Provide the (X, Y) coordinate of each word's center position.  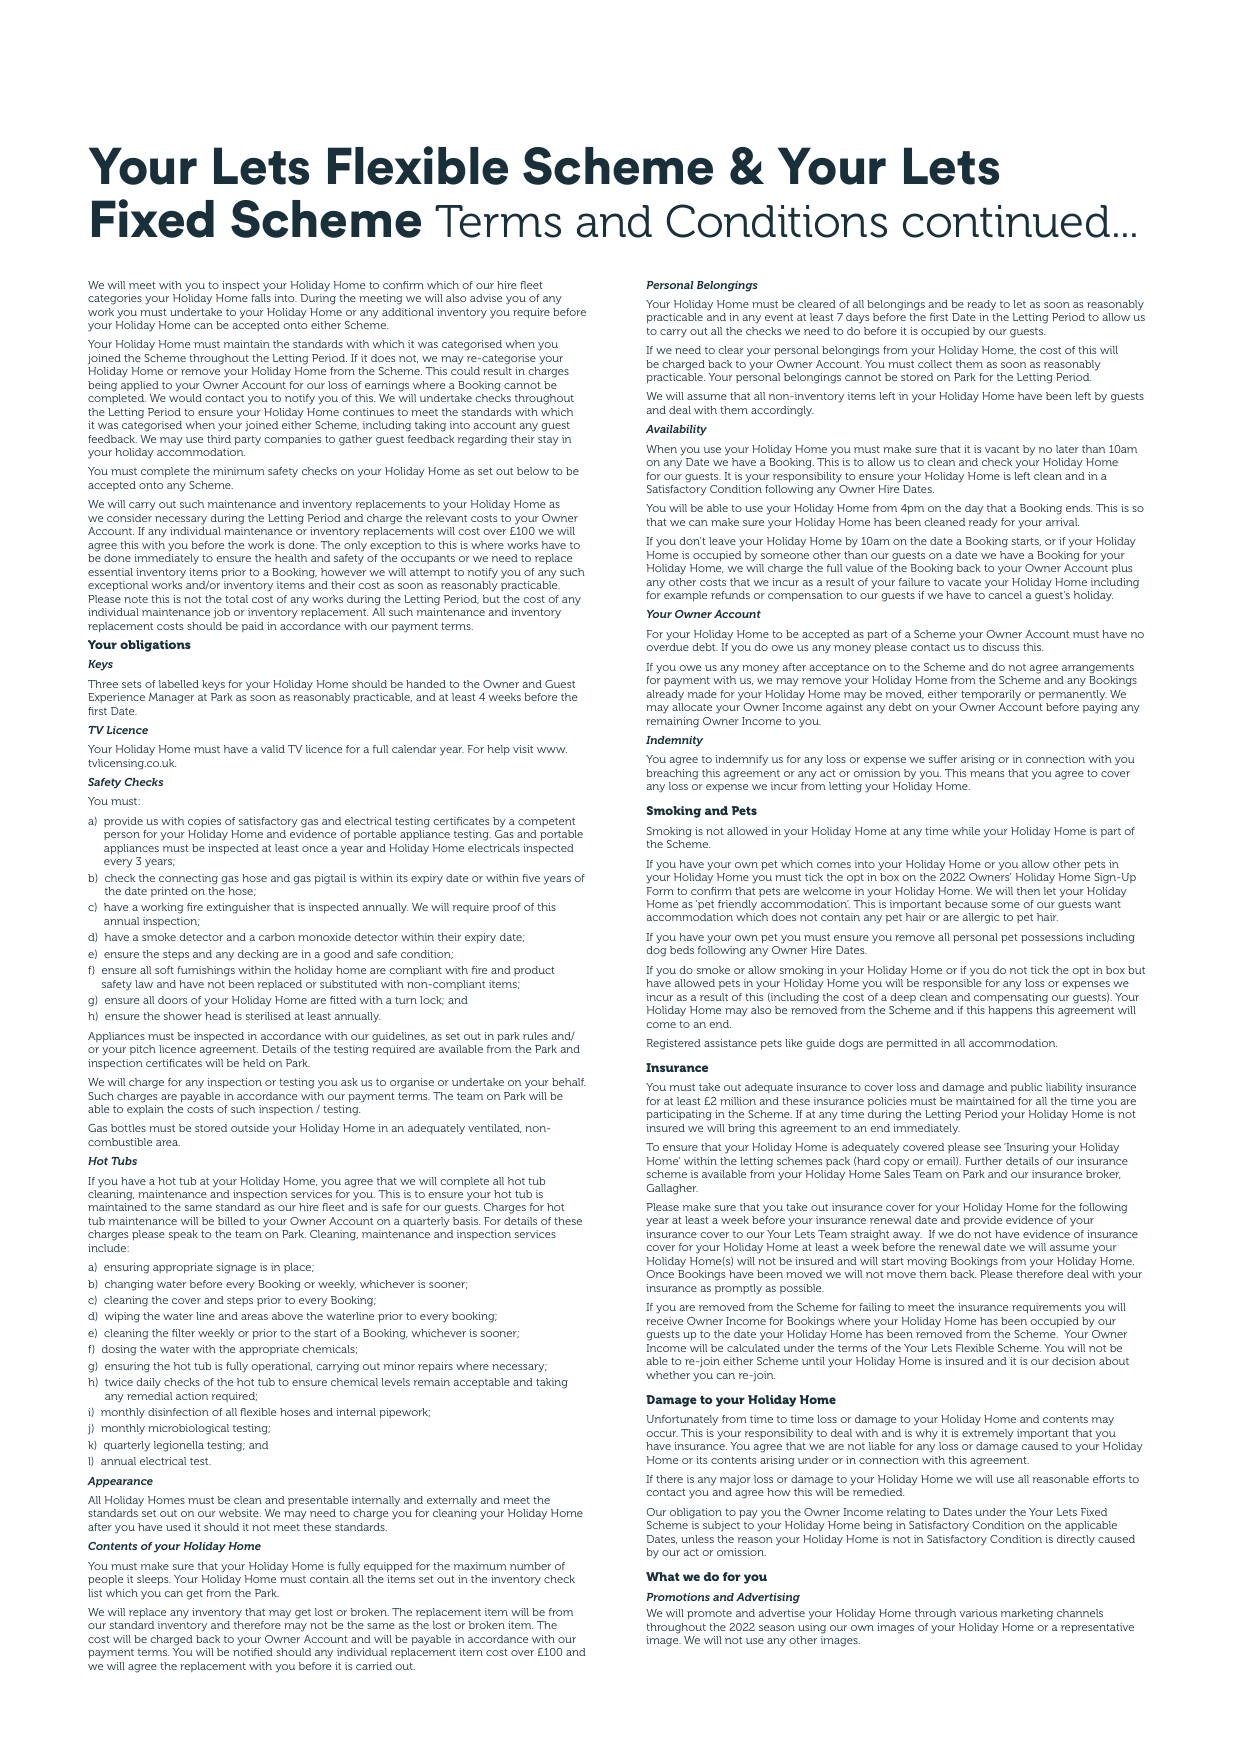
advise (486, 298)
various (978, 1613)
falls (261, 298)
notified (253, 1652)
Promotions (678, 1597)
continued (1006, 221)
